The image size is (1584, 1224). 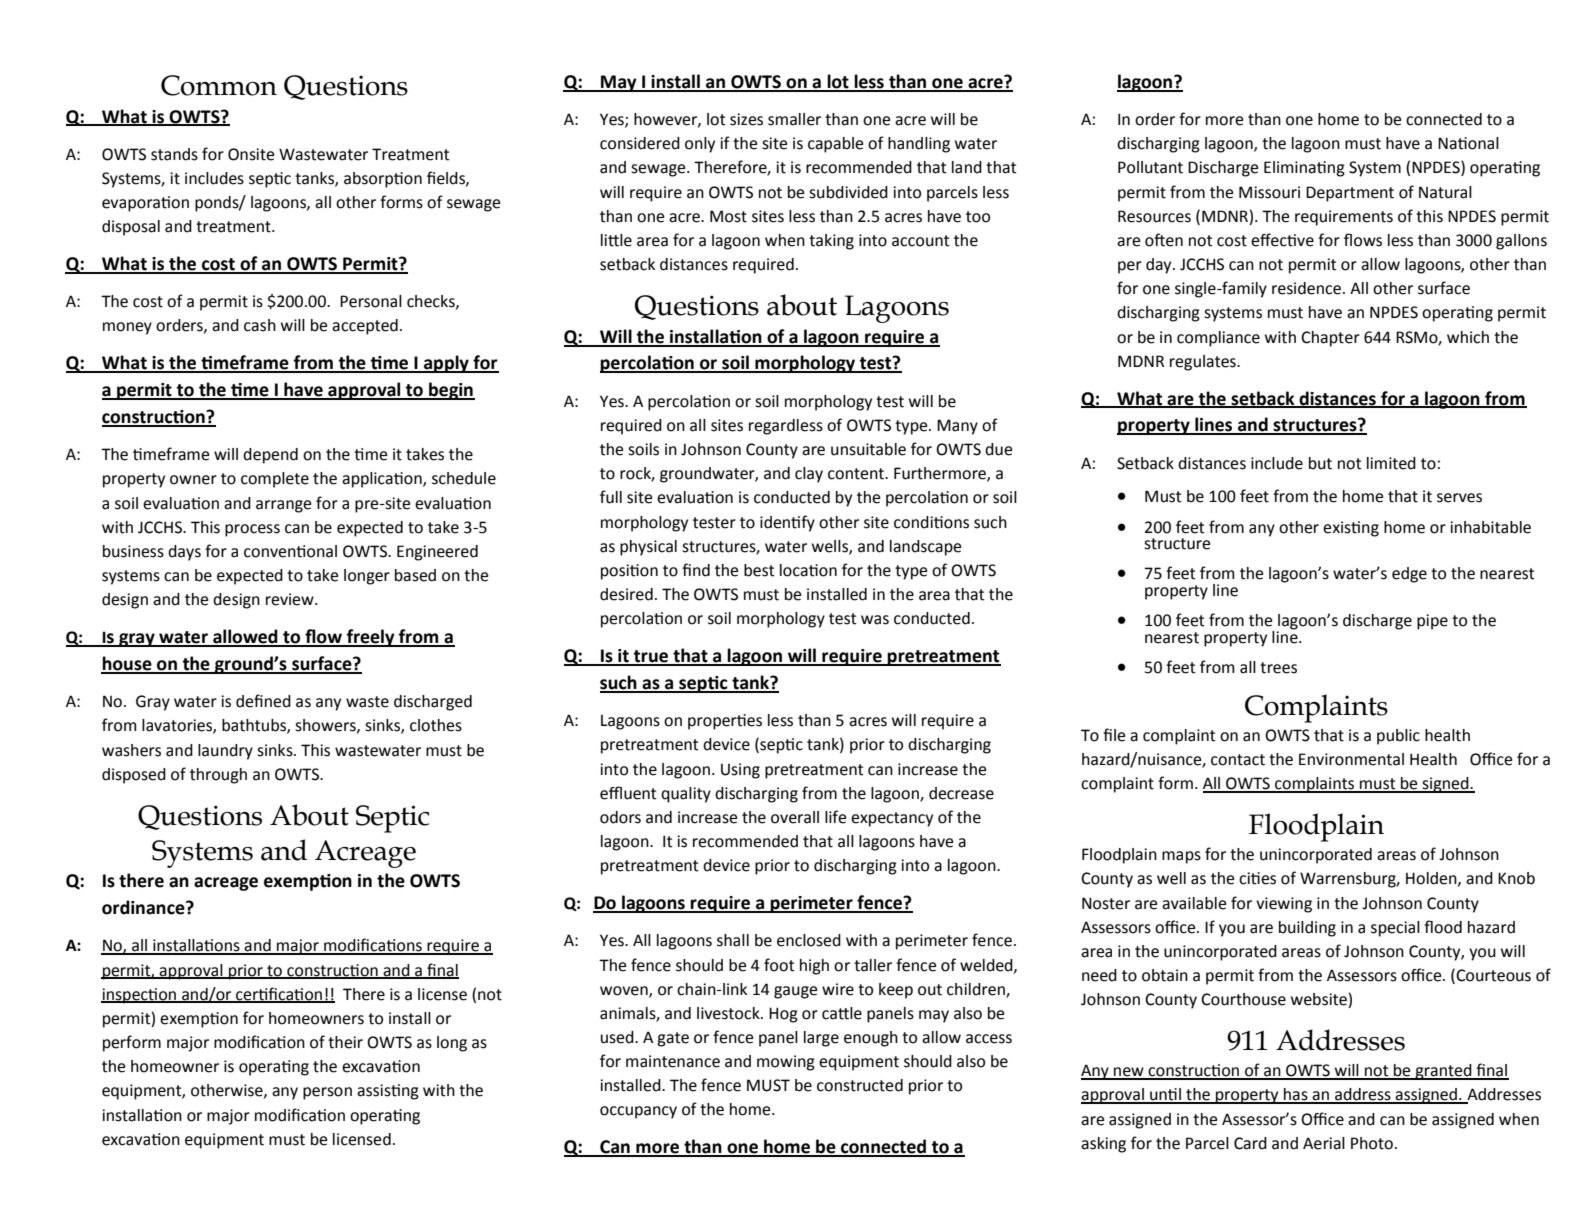 I want to click on Using, so click(x=740, y=771).
